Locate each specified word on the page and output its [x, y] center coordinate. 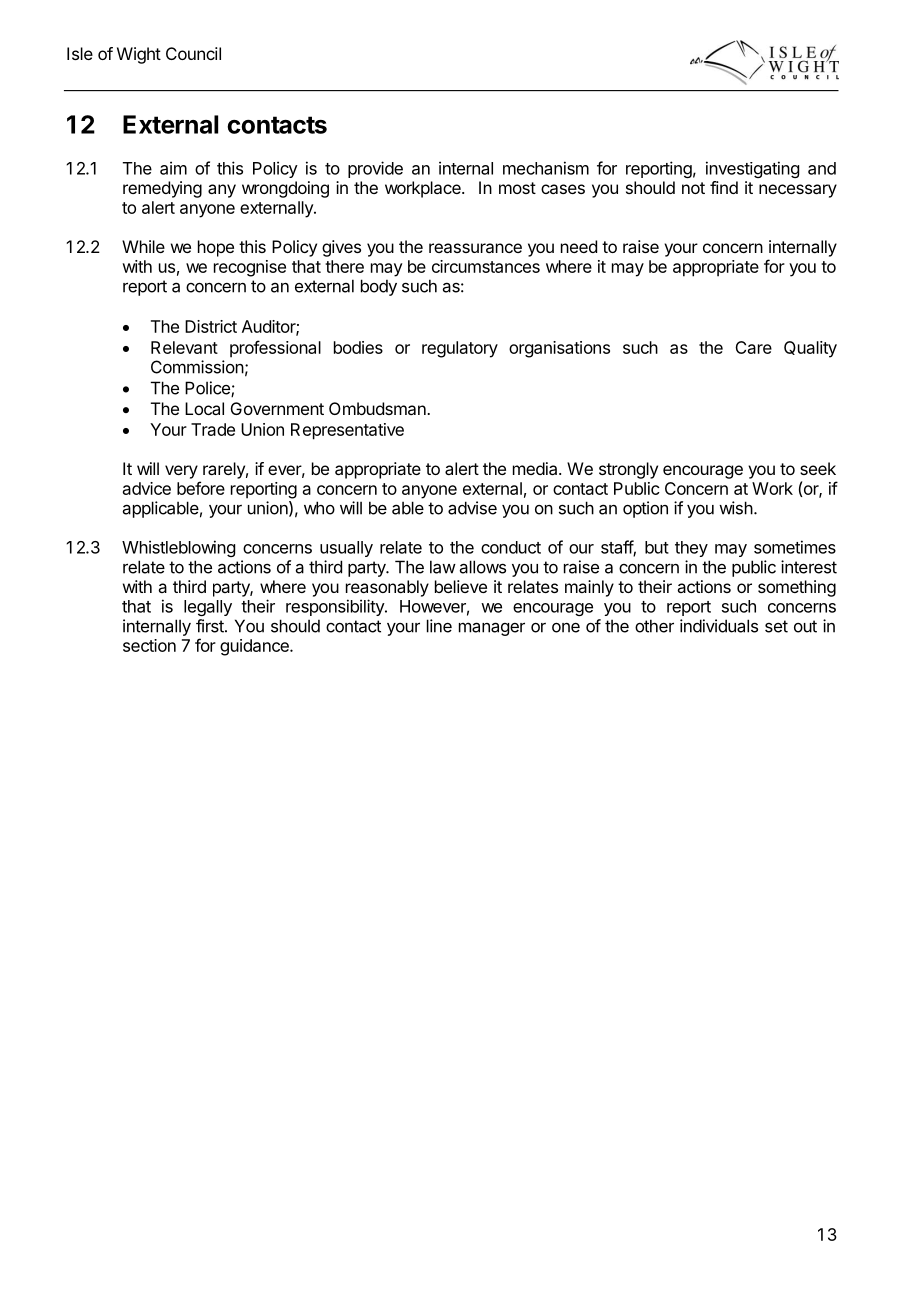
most [517, 188]
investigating [752, 169]
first [211, 626]
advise [472, 508]
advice [147, 488]
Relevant [184, 347]
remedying [162, 189]
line [439, 626]
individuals [719, 626]
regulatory [460, 349]
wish [736, 508]
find [724, 187]
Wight [139, 55]
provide [375, 169]
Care [753, 347]
